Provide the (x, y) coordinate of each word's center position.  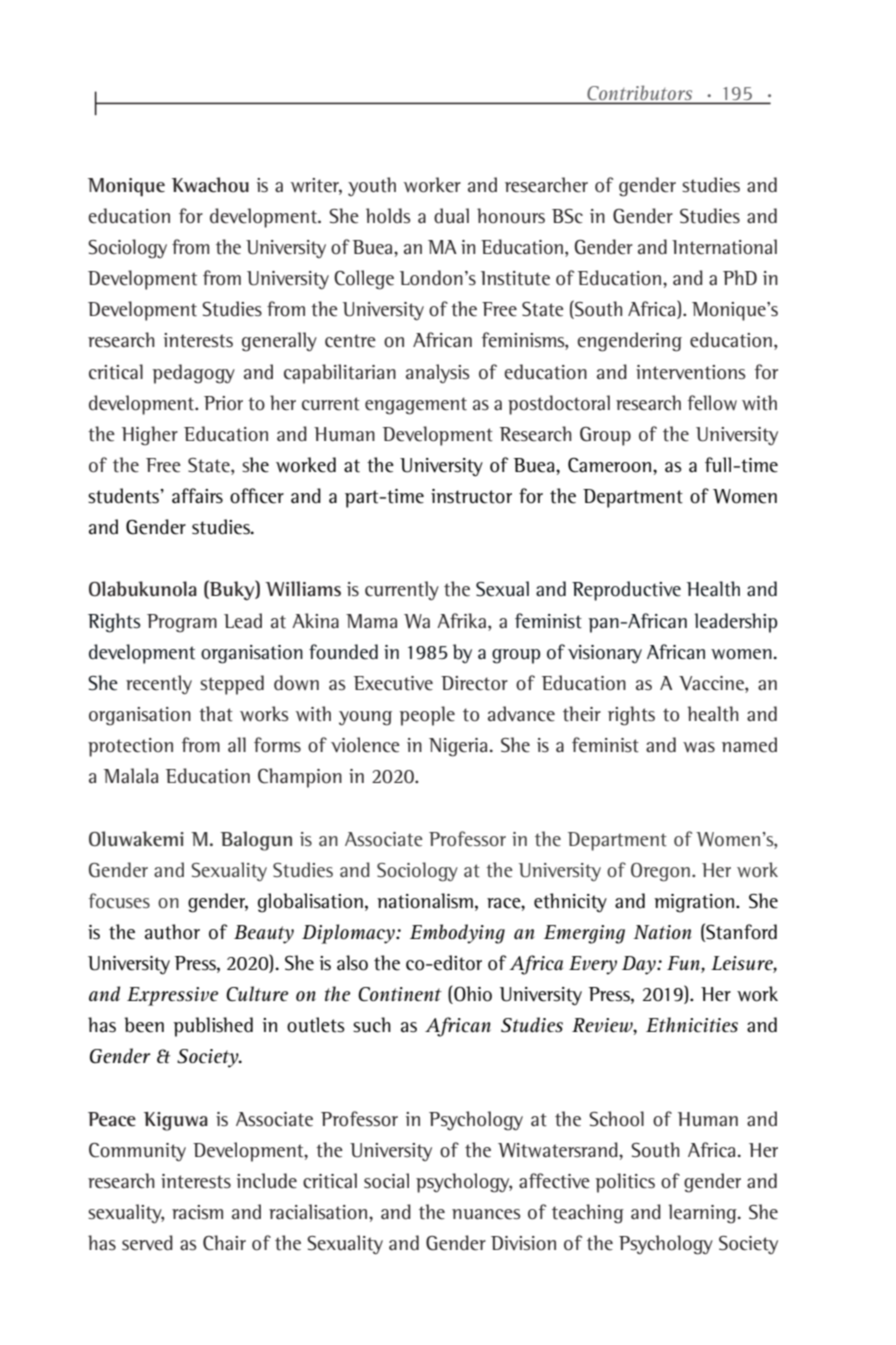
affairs (197, 496)
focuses (119, 901)
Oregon (660, 872)
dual (451, 216)
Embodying (457, 934)
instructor (471, 496)
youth (372, 186)
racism (197, 1212)
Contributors (640, 94)
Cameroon (611, 465)
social (386, 1181)
